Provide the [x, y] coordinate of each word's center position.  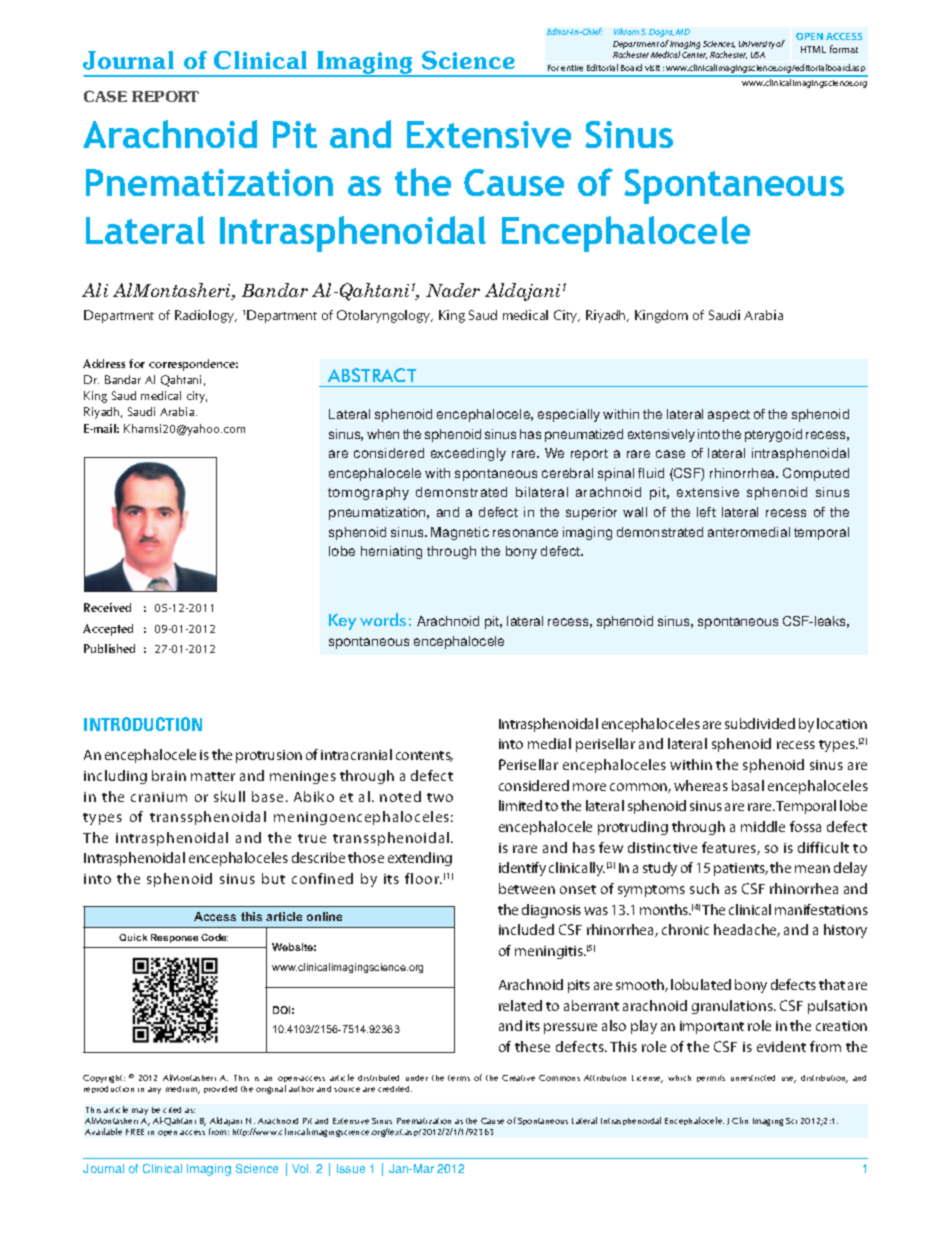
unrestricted [753, 1078]
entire [572, 68]
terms [459, 1078]
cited [172, 1110]
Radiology [206, 316]
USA [758, 55]
